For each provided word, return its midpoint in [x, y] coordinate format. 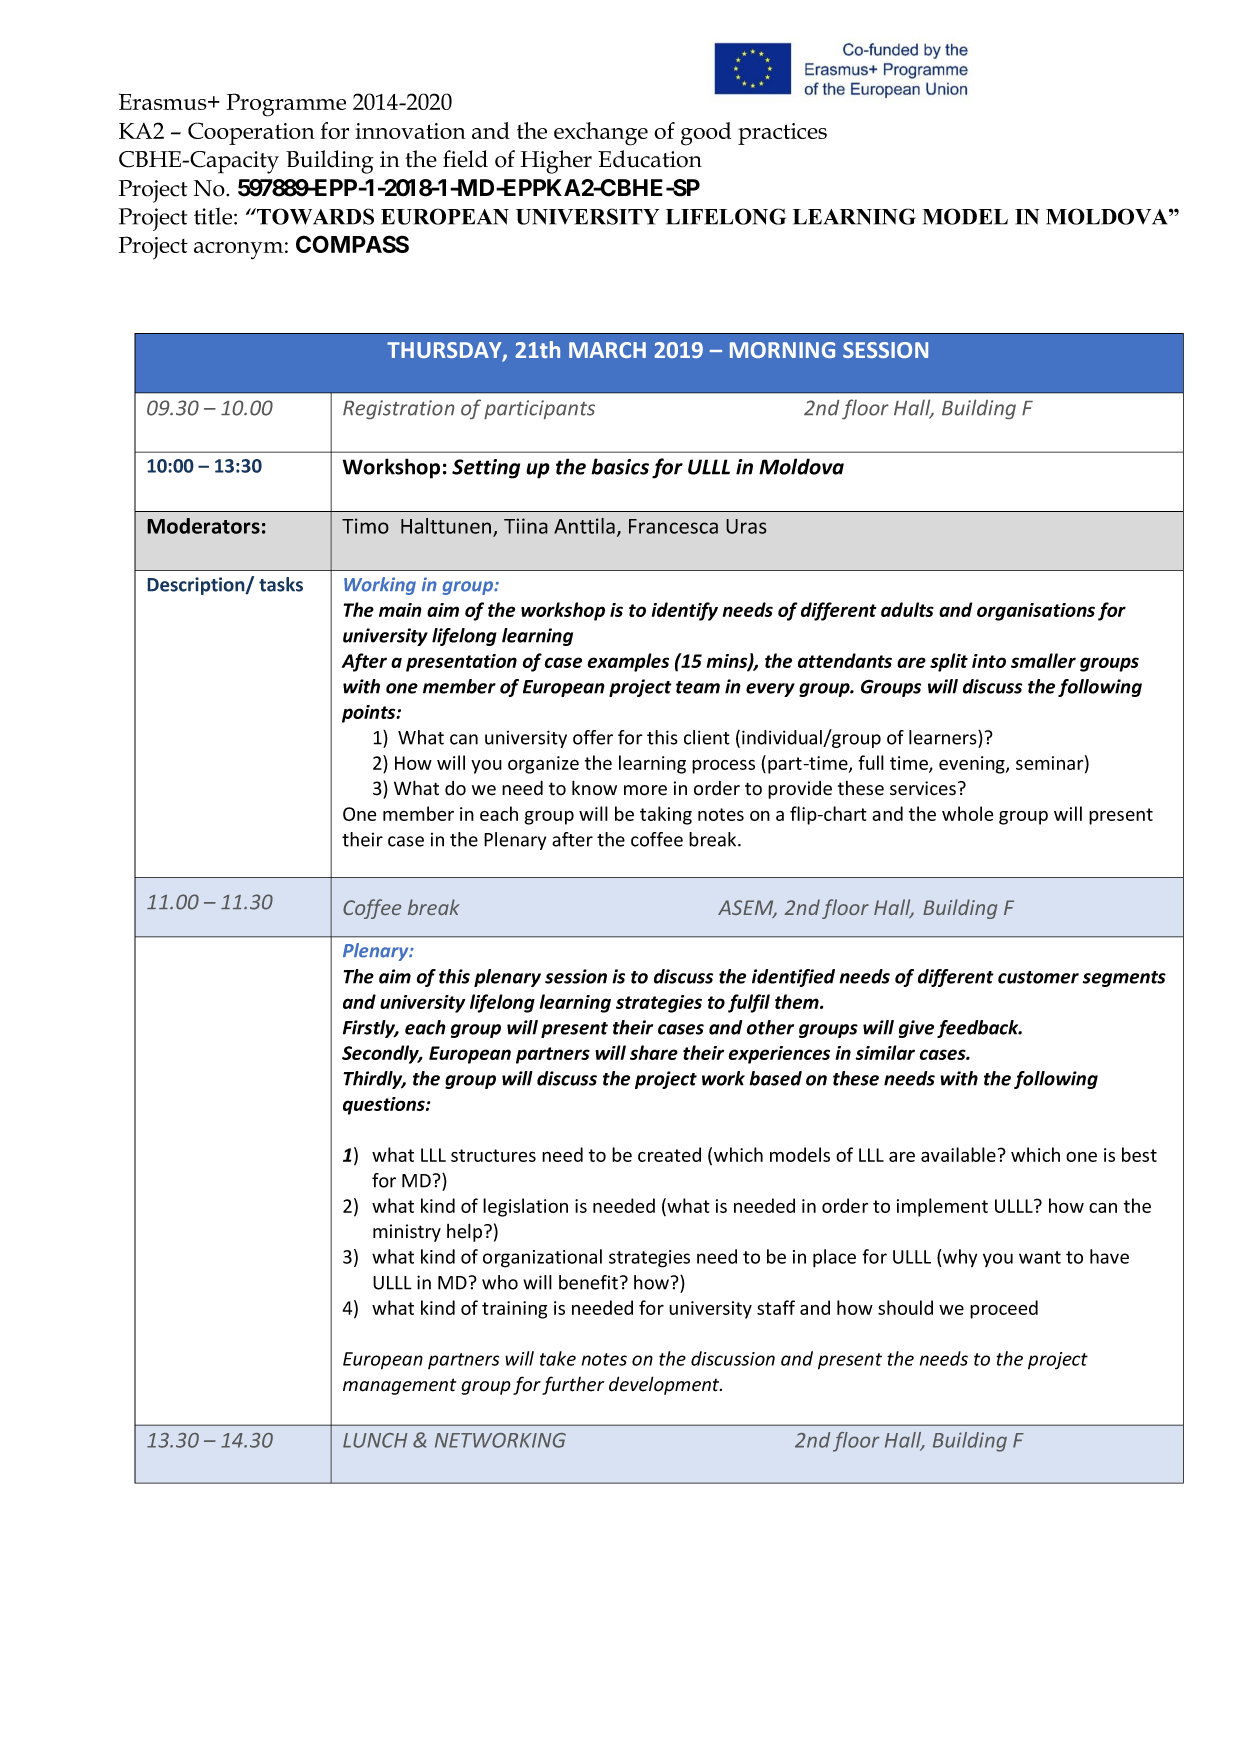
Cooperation [251, 133]
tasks [281, 584]
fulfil [749, 1003]
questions [385, 1106]
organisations [1036, 612]
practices [782, 134]
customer [1038, 977]
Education [650, 159]
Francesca [673, 526]
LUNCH [375, 1440]
